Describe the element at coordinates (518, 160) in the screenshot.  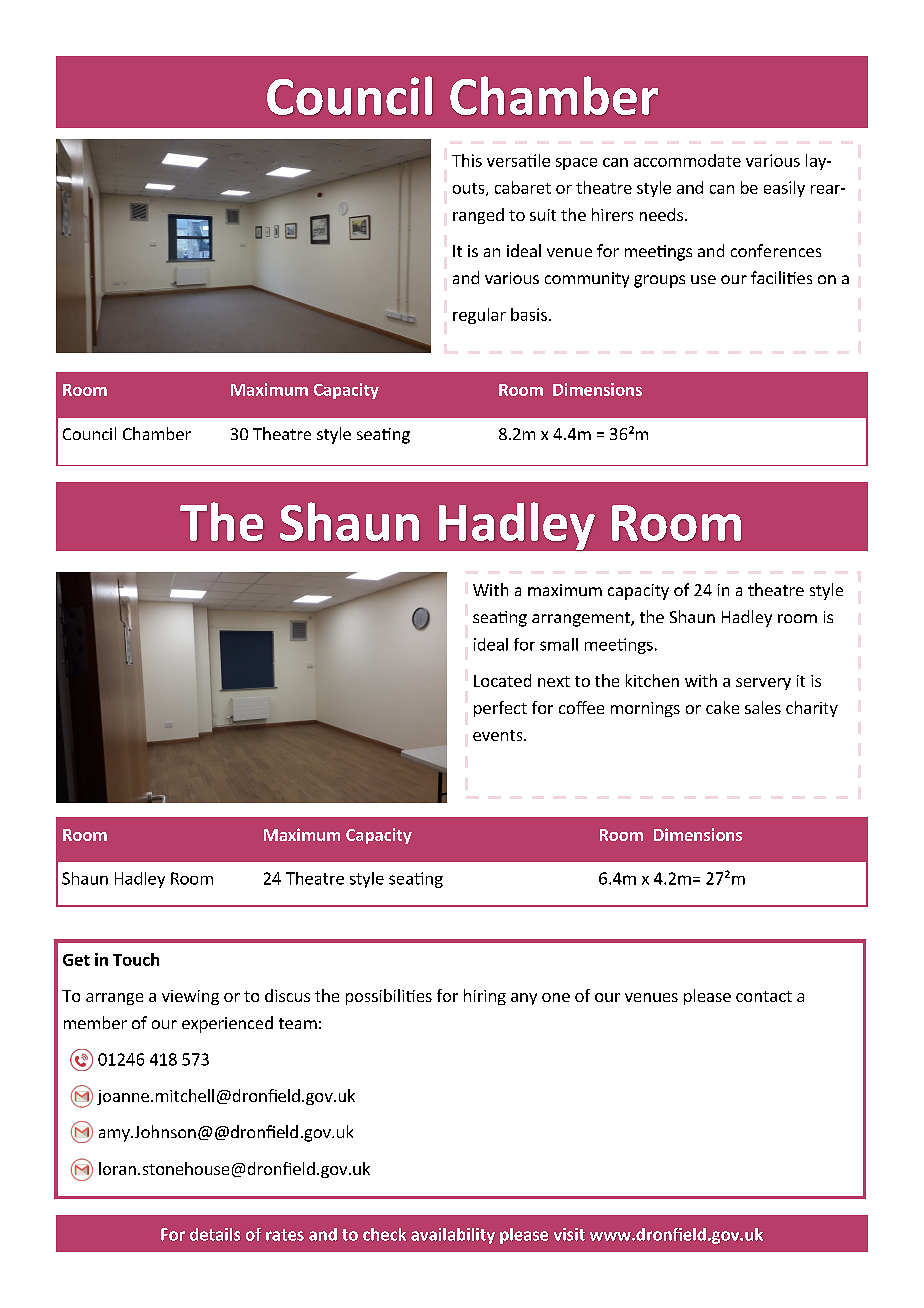
I see `versatile` at that location.
